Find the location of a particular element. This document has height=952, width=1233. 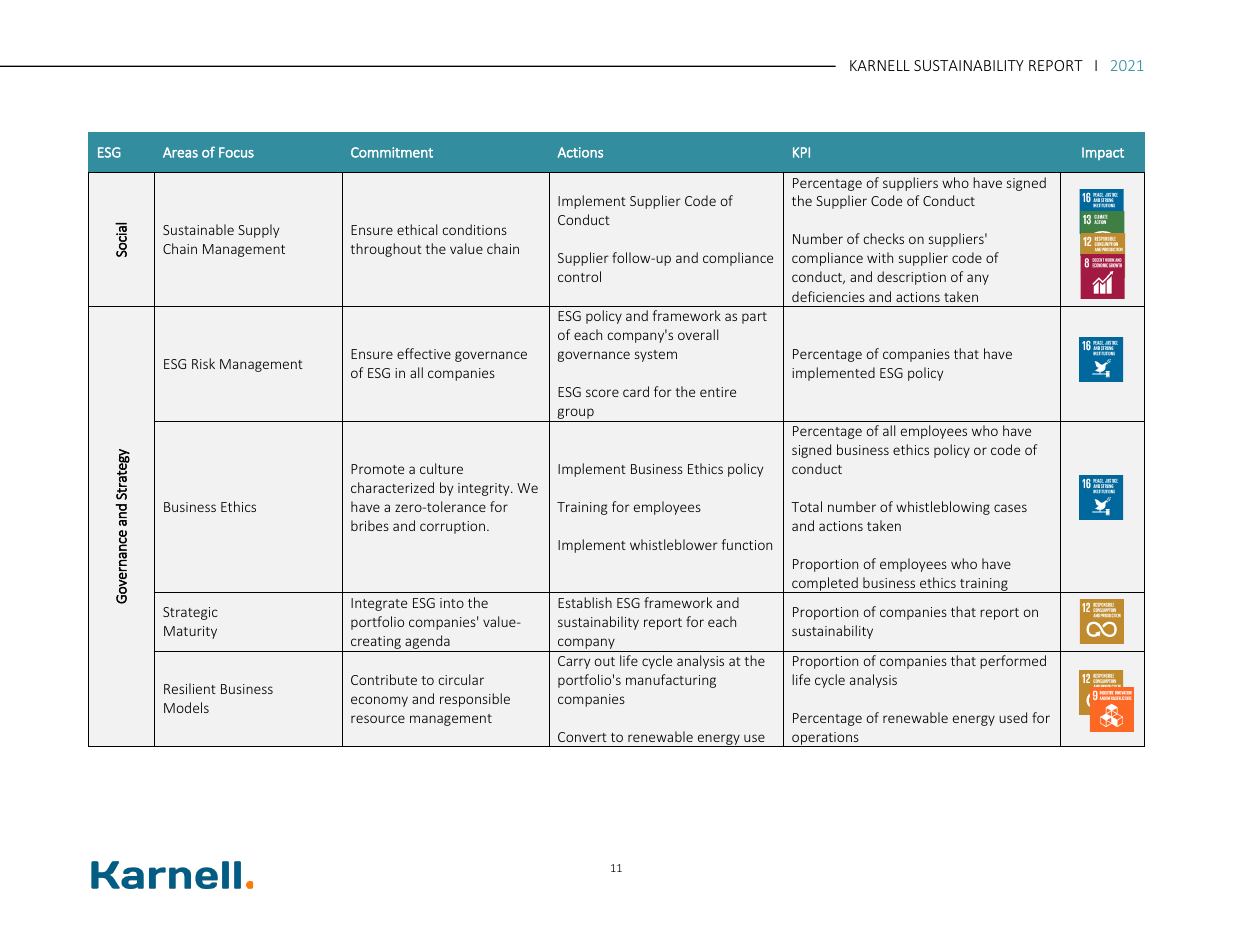

used is located at coordinates (1013, 717).
